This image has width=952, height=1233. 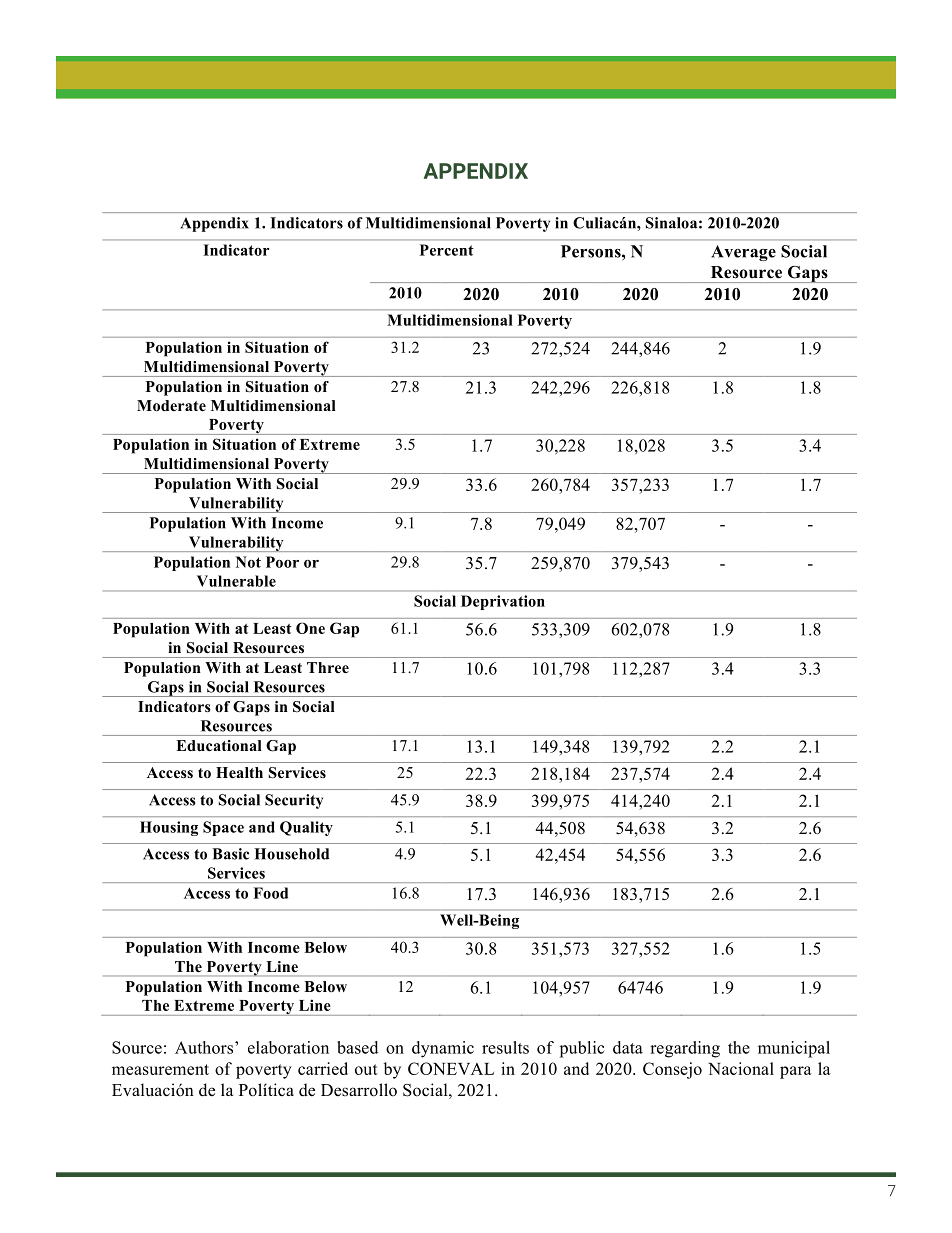 I want to click on Poor, so click(x=282, y=562).
